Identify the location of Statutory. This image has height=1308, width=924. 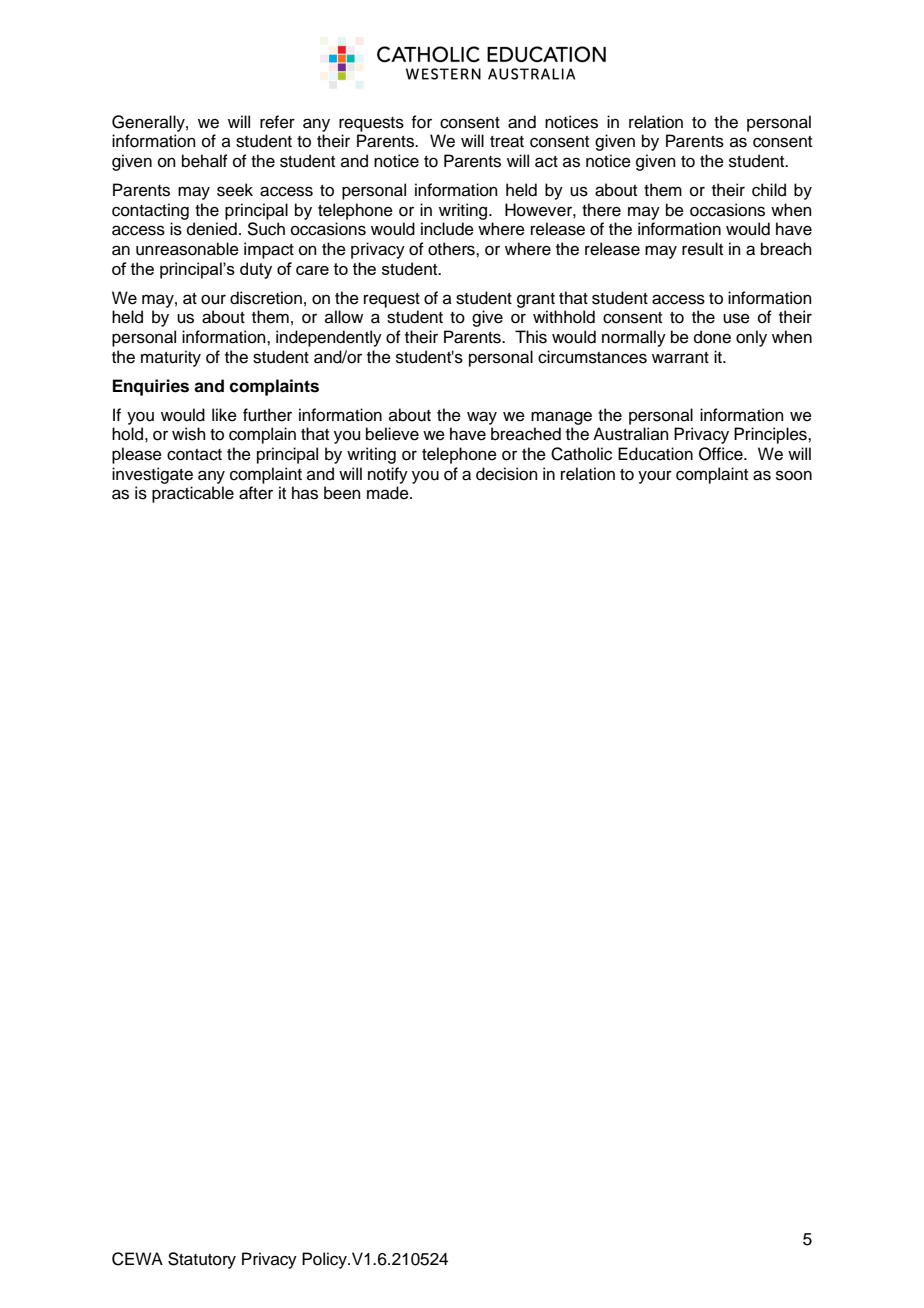
(202, 1260).
